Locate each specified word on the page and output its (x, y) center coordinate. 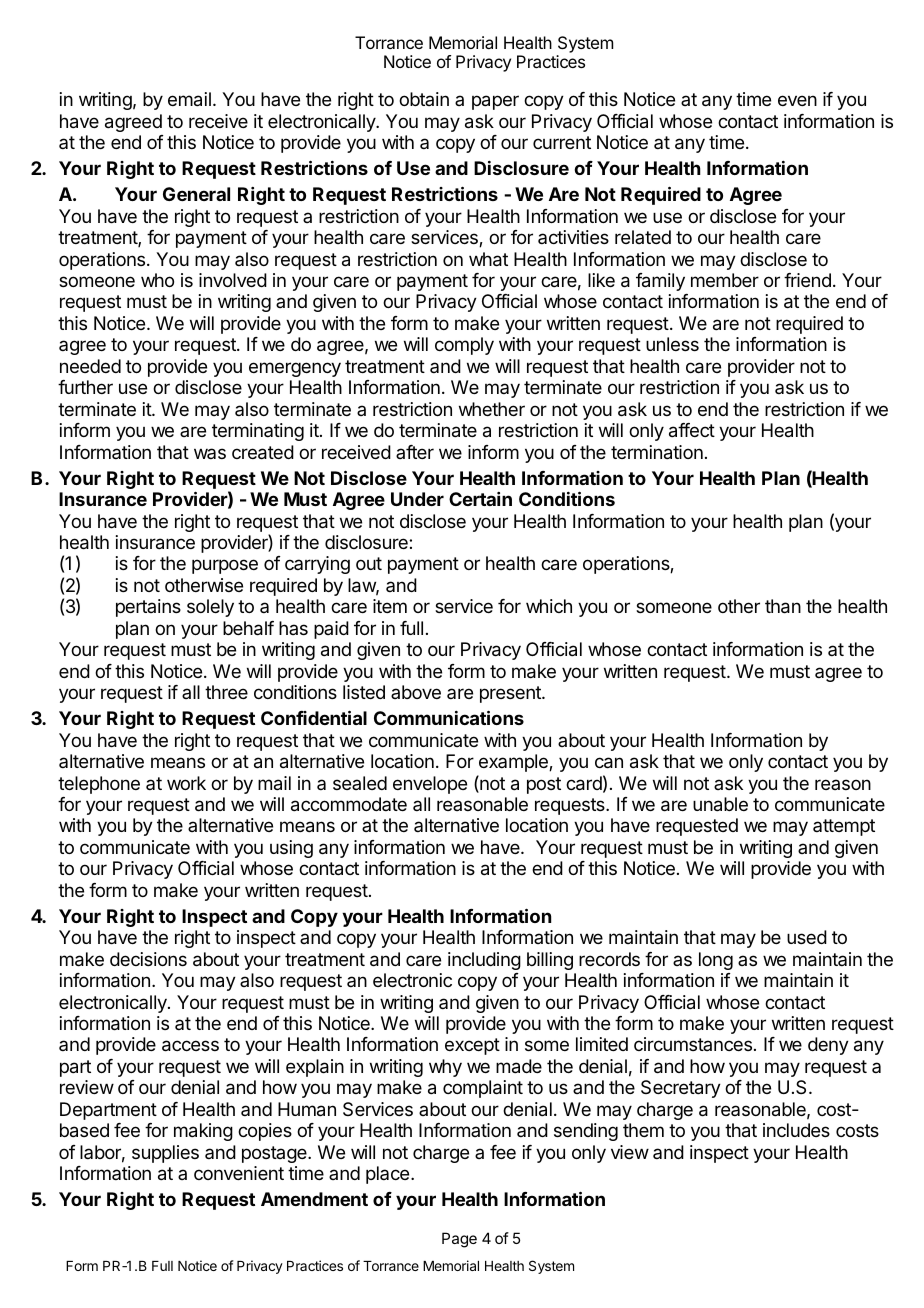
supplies (165, 1154)
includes (796, 1130)
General (196, 194)
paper (495, 102)
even (797, 100)
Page (459, 1240)
